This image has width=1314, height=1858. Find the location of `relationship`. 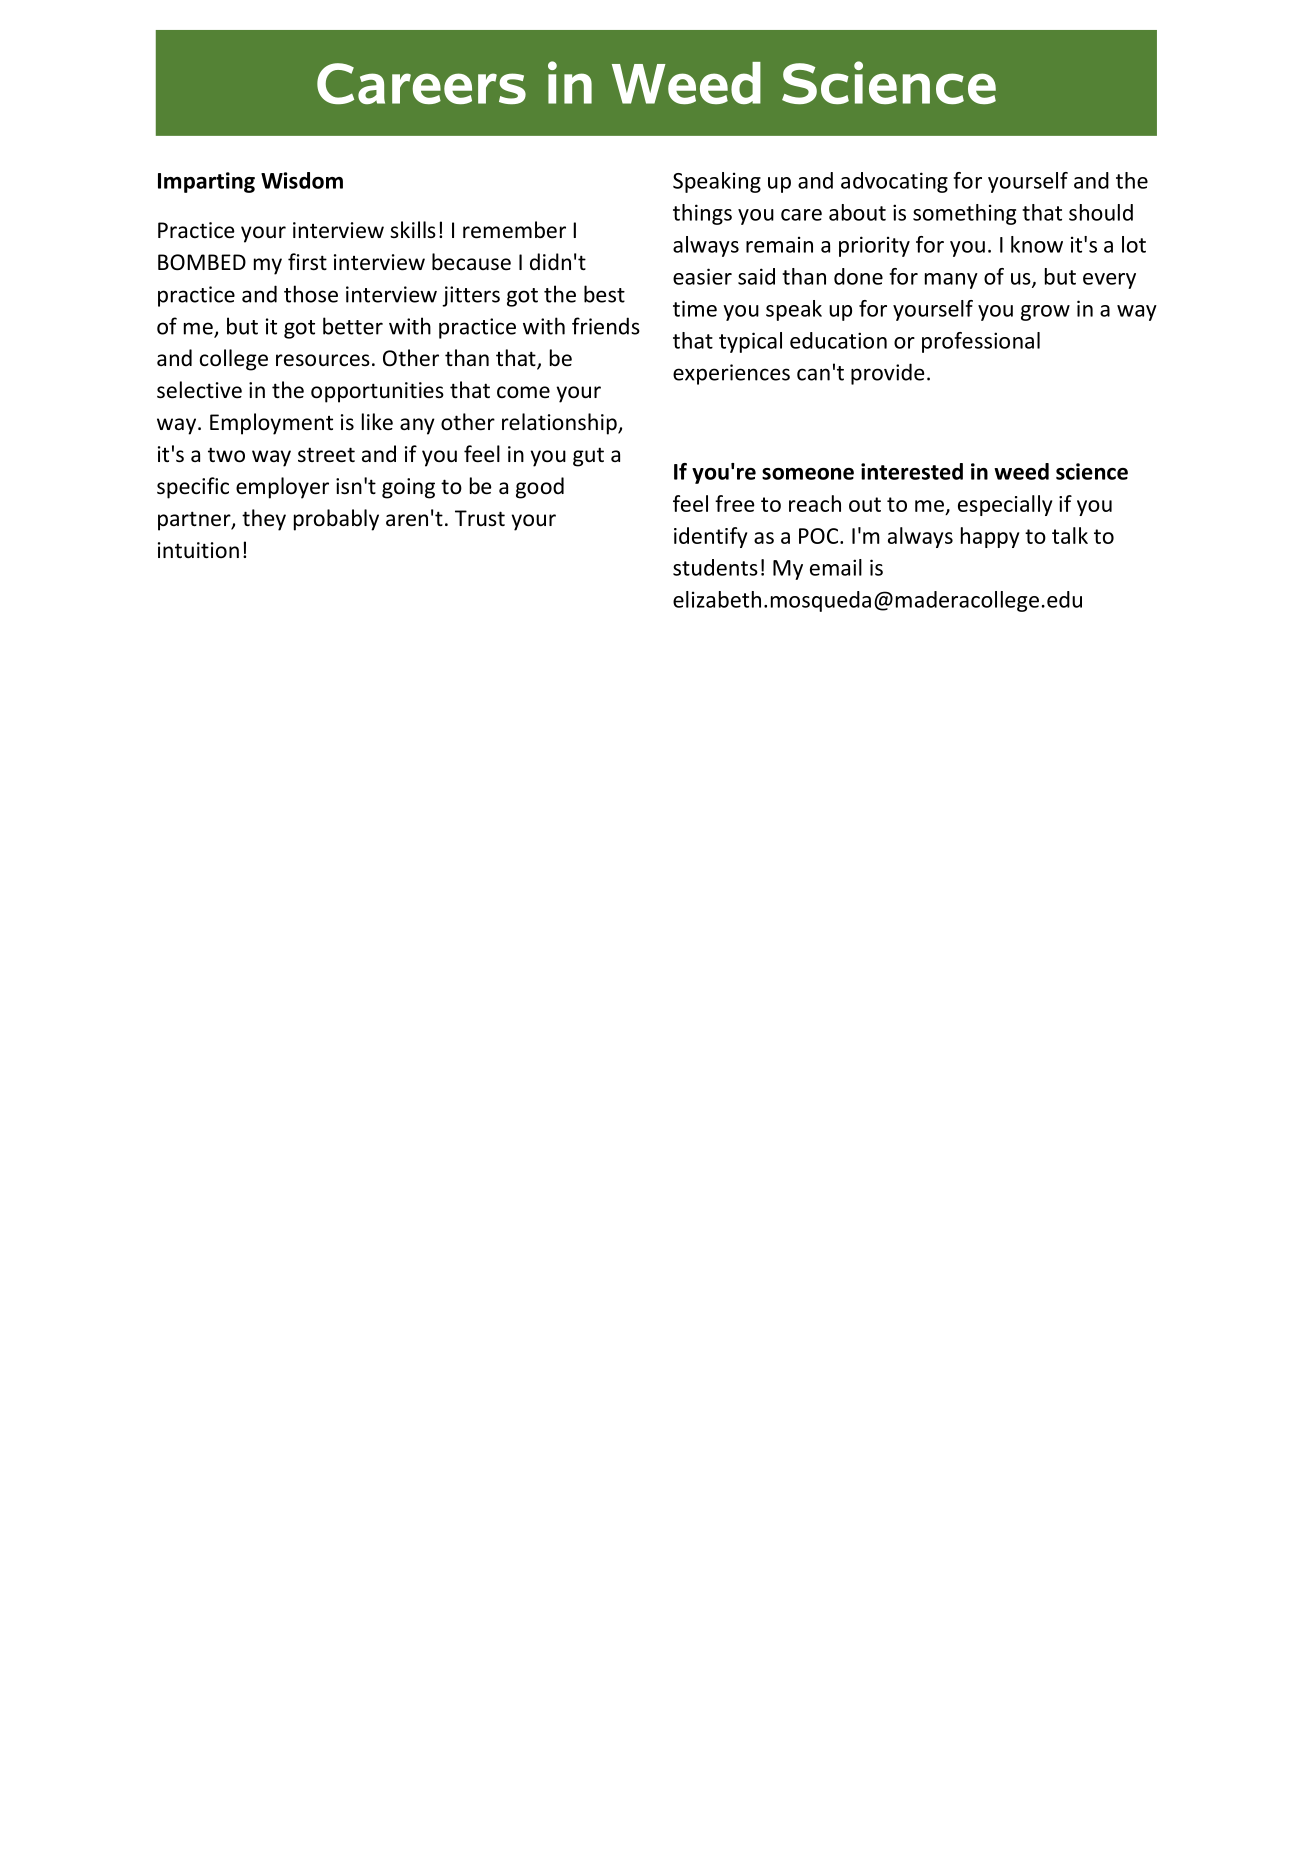

relationship is located at coordinates (560, 424).
